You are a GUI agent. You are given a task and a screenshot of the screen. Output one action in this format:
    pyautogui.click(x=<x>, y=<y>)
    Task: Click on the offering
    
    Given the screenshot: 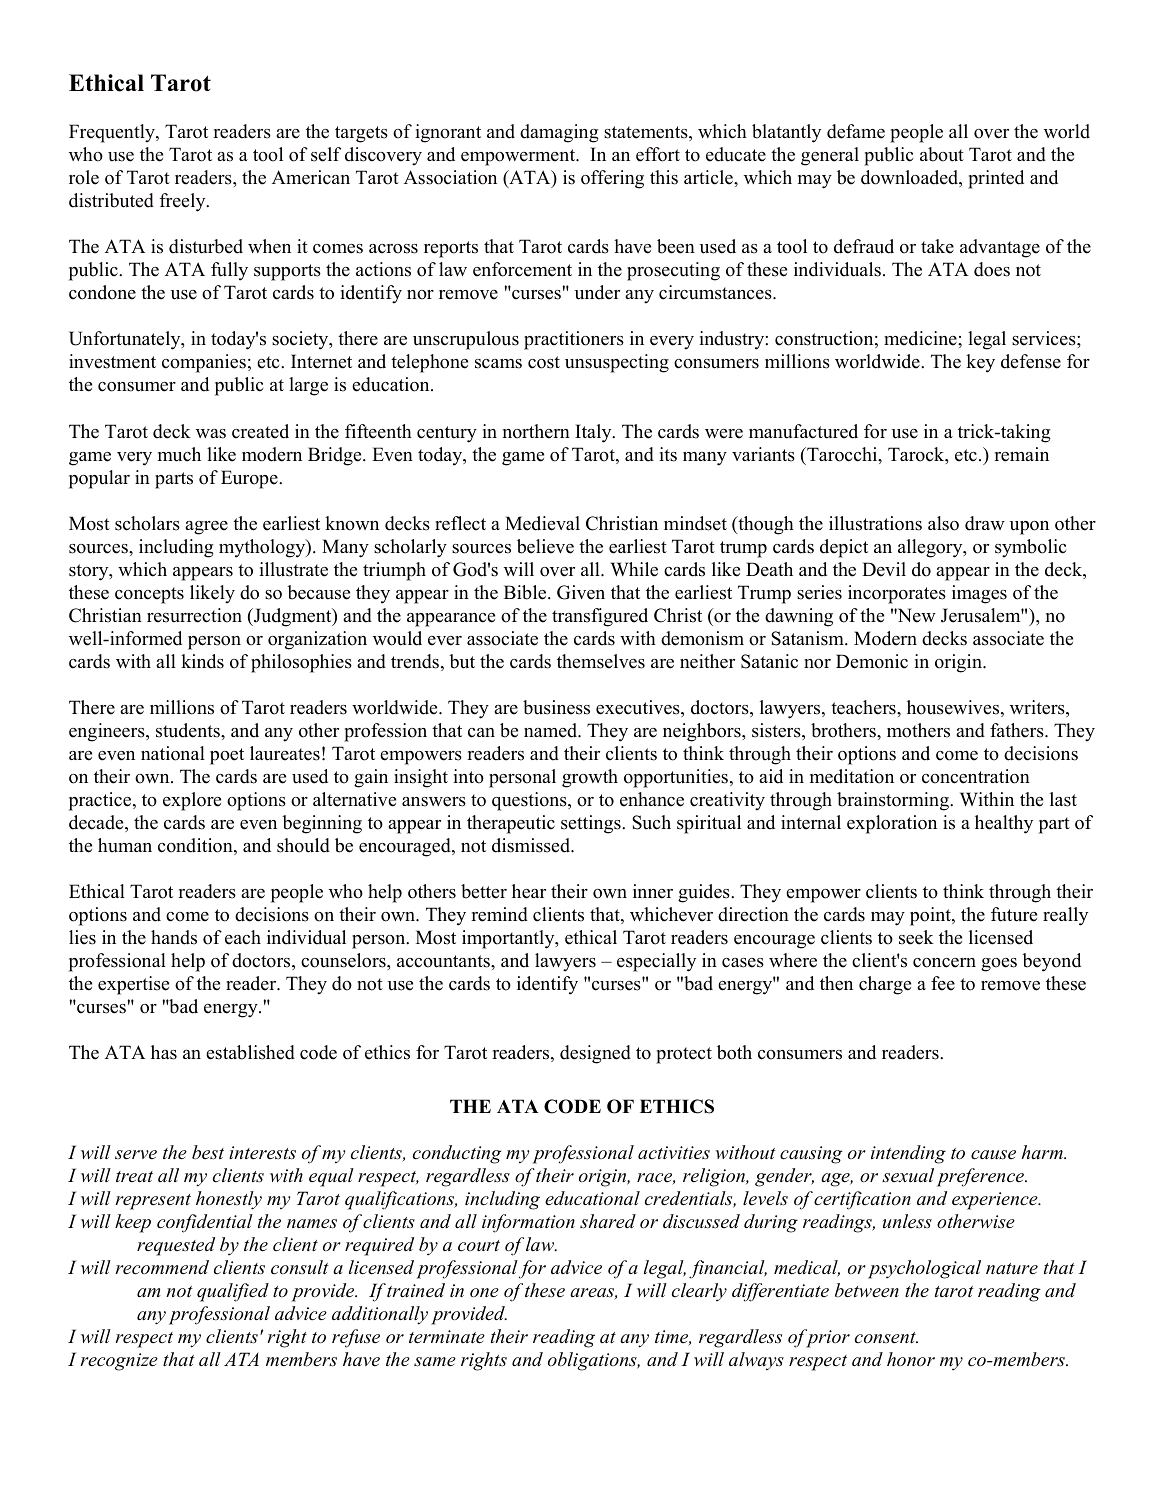 What is the action you would take?
    pyautogui.click(x=612, y=179)
